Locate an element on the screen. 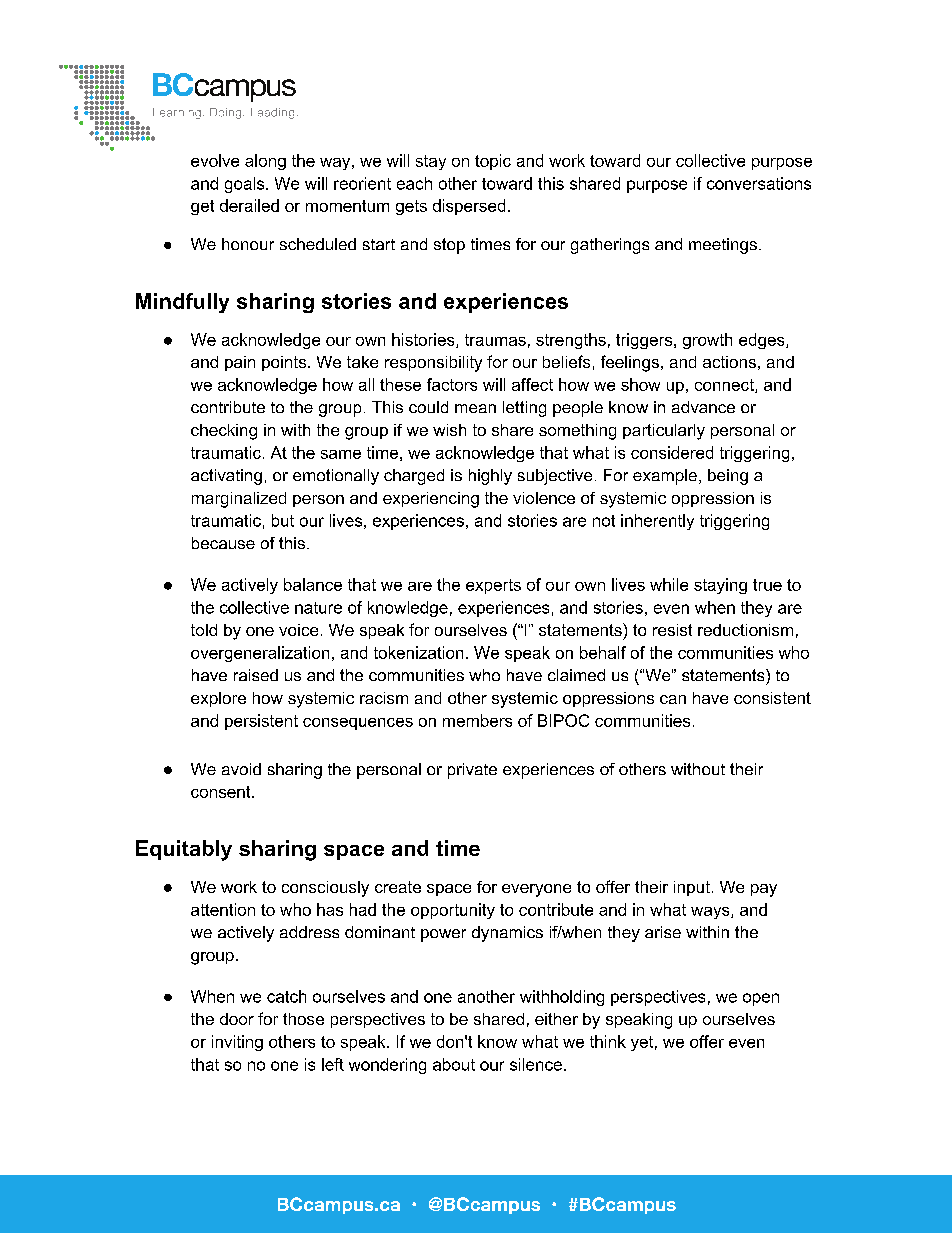  dispersed is located at coordinates (469, 207).
